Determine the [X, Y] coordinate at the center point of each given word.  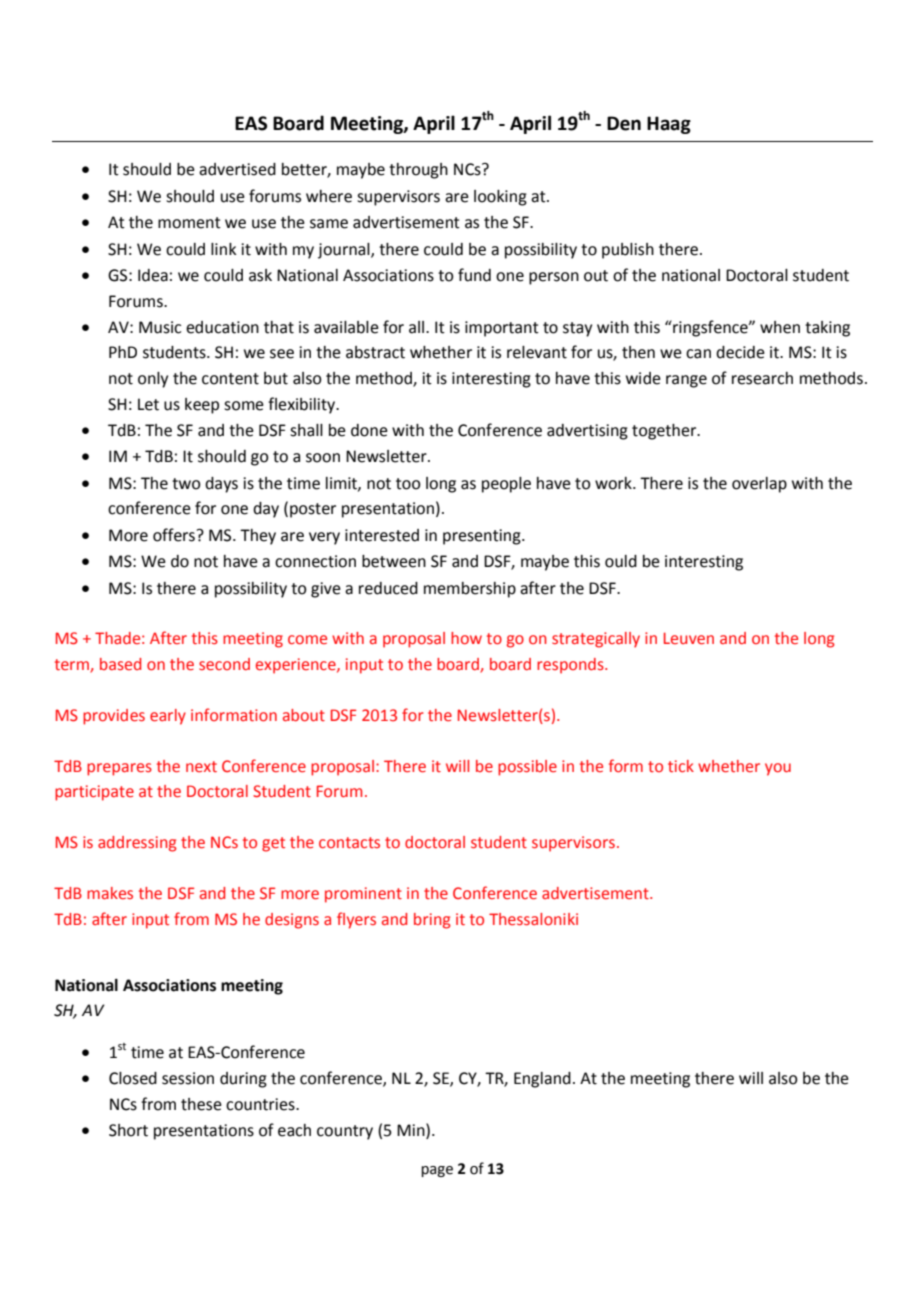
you [778, 769]
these [201, 1104]
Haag [669, 125]
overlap [759, 485]
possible [527, 768]
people [506, 485]
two [186, 484]
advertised [237, 169]
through [418, 171]
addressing [137, 844]
